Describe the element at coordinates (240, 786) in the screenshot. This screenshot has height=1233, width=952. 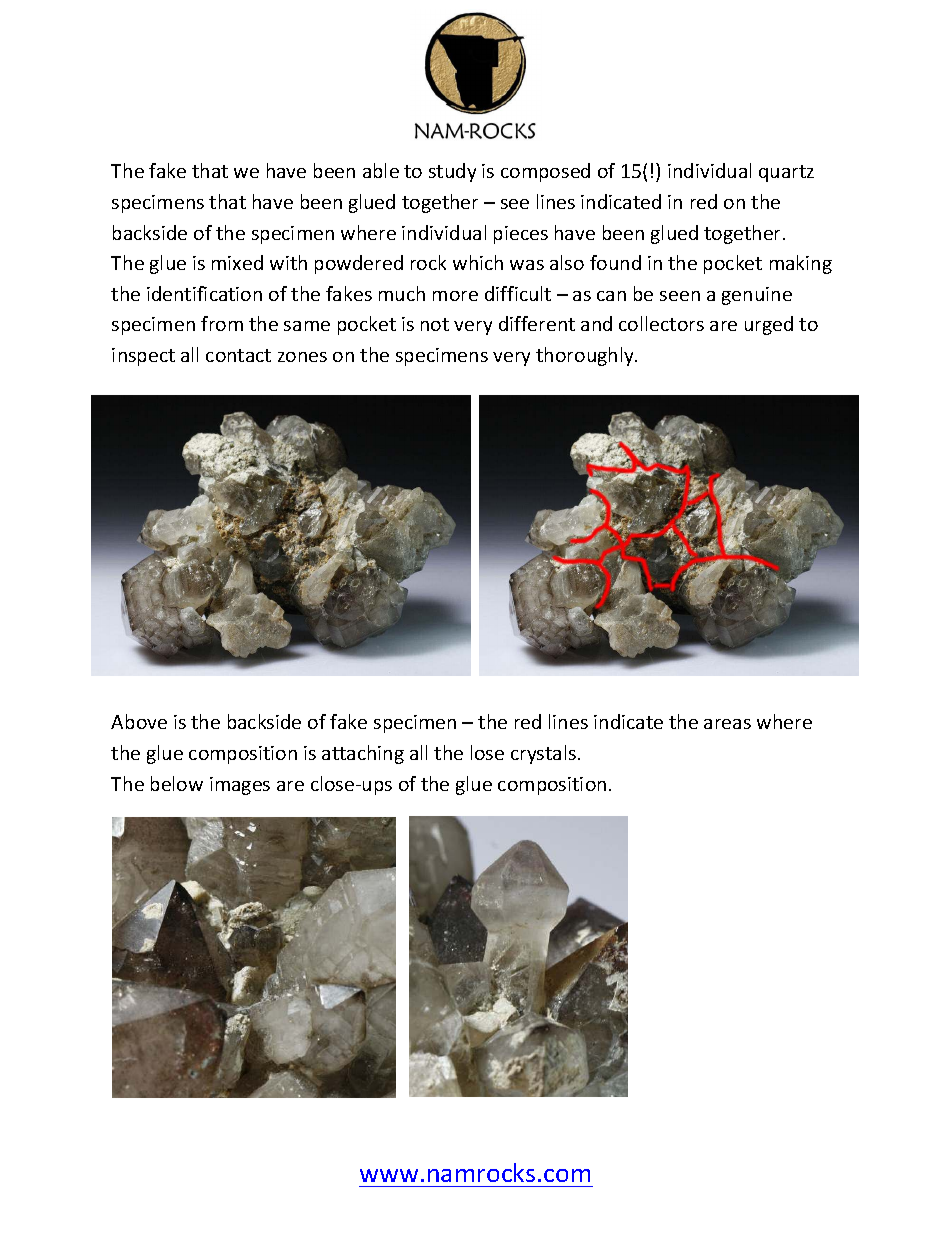
I see `images` at that location.
